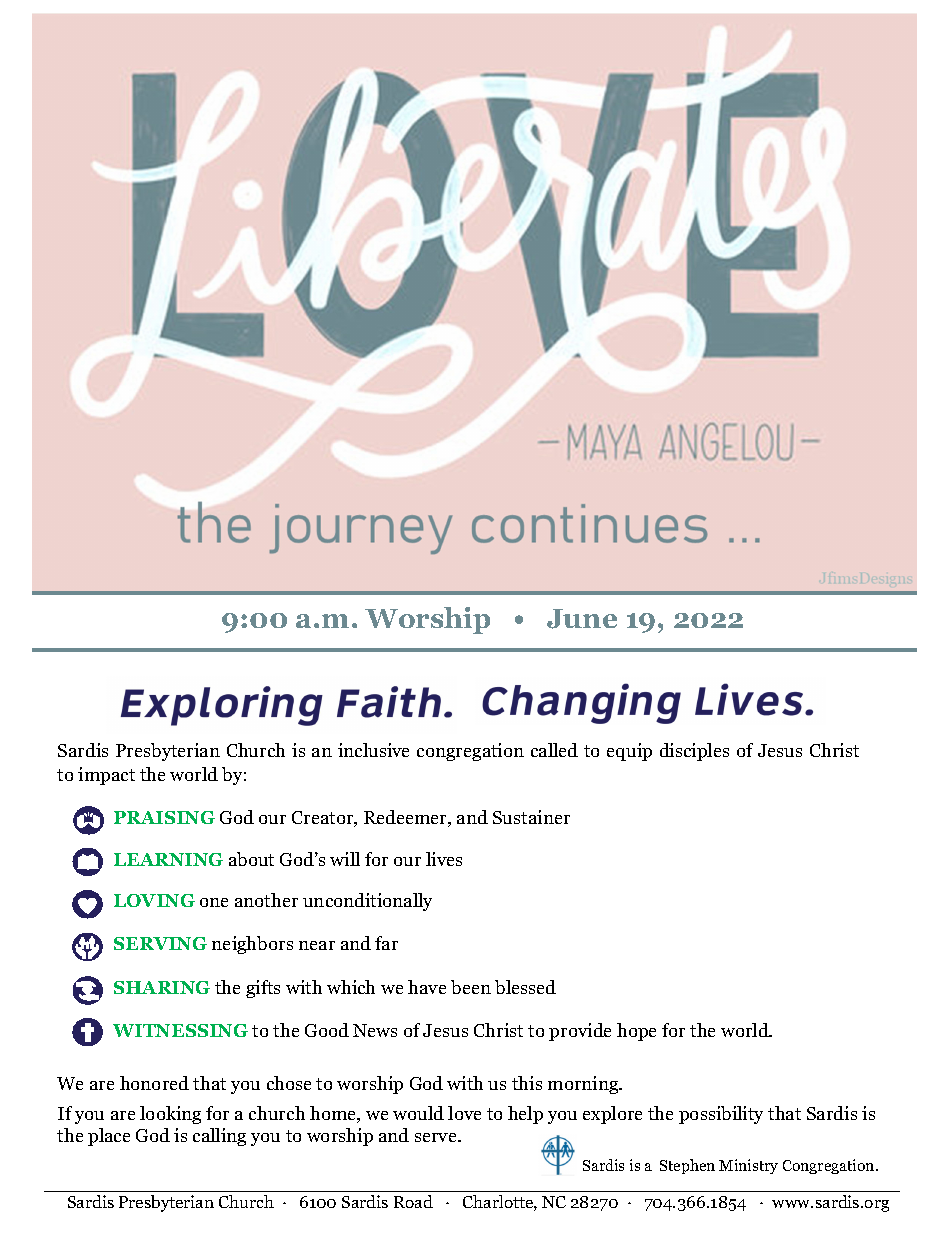  What do you see at coordinates (219, 1137) in the screenshot?
I see `calling` at bounding box center [219, 1137].
